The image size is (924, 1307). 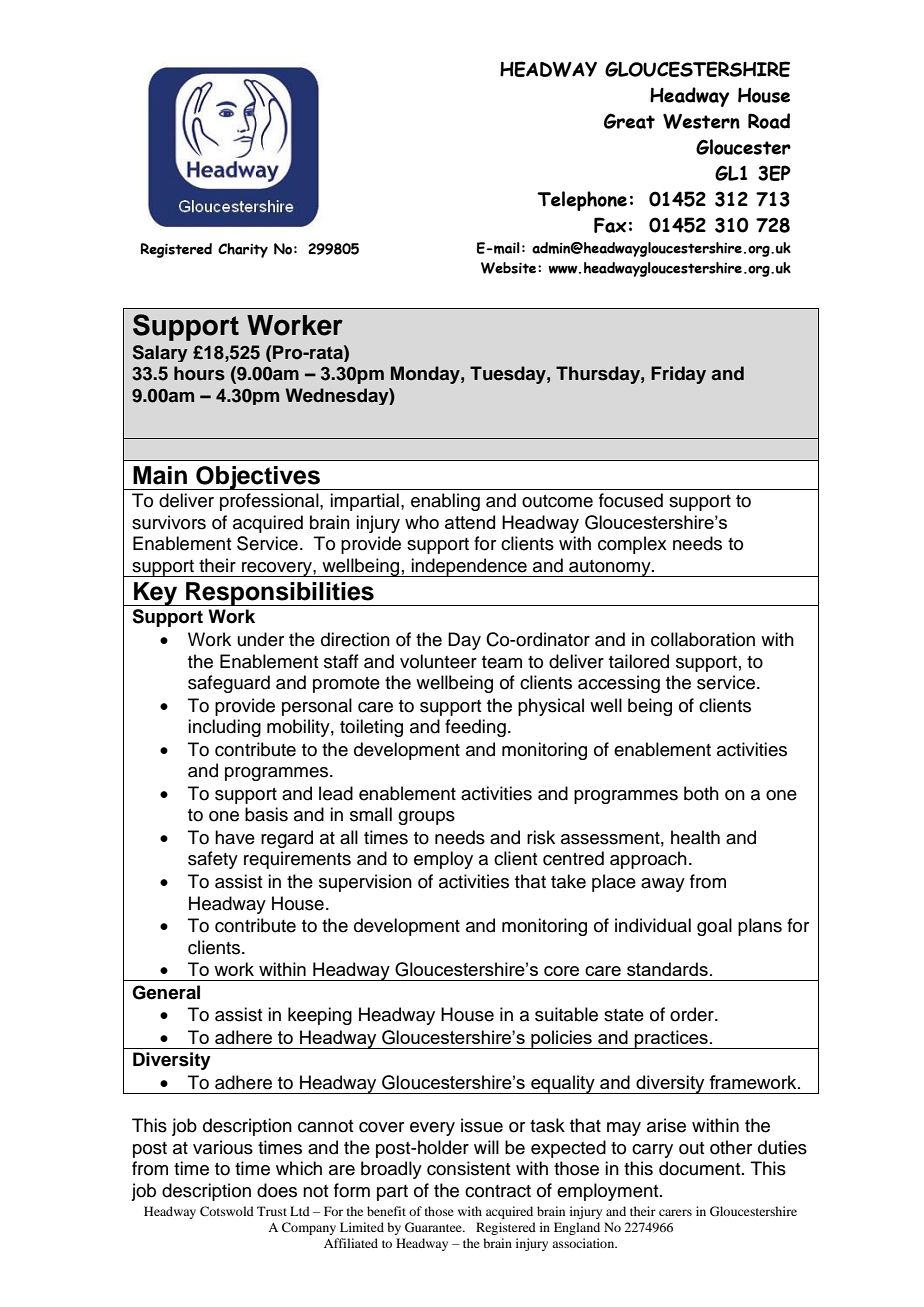 I want to click on Telephone, so click(x=582, y=201).
